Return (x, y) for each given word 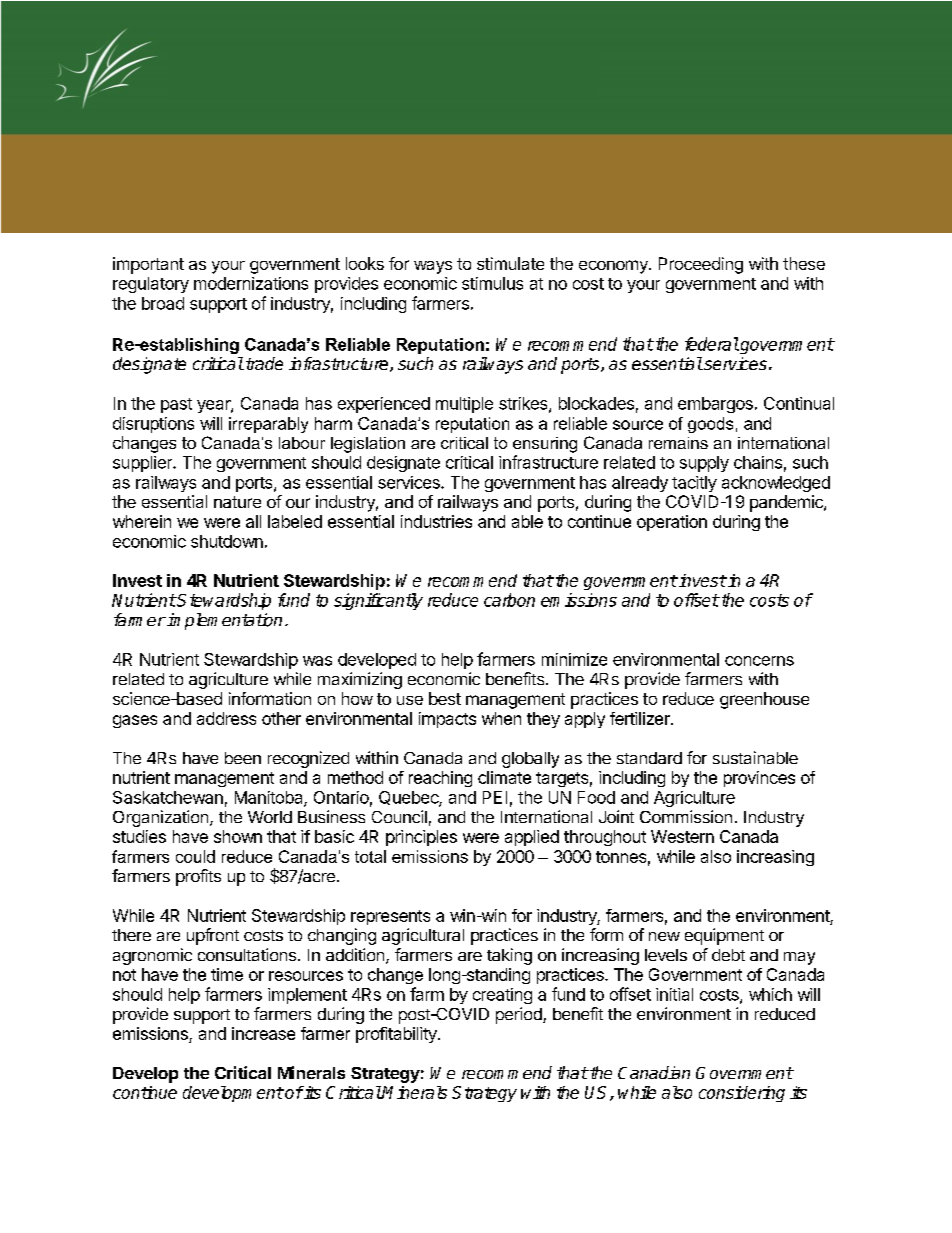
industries (436, 521)
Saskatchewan (168, 797)
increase (263, 1033)
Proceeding (701, 265)
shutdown (227, 541)
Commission (686, 816)
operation (672, 523)
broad (163, 303)
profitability (397, 1035)
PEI (495, 797)
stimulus (492, 283)
